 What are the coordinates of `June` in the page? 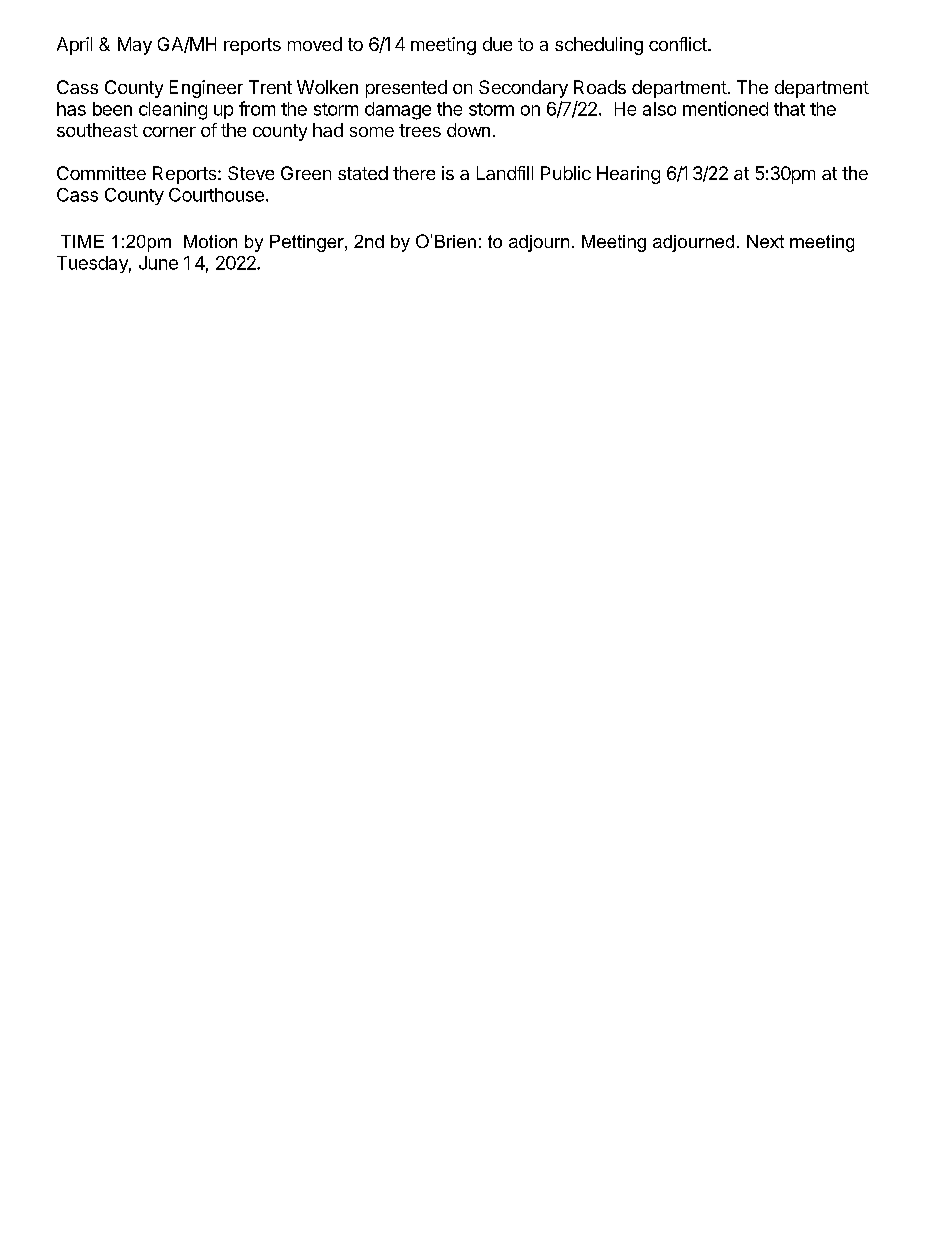 It's located at (158, 263).
